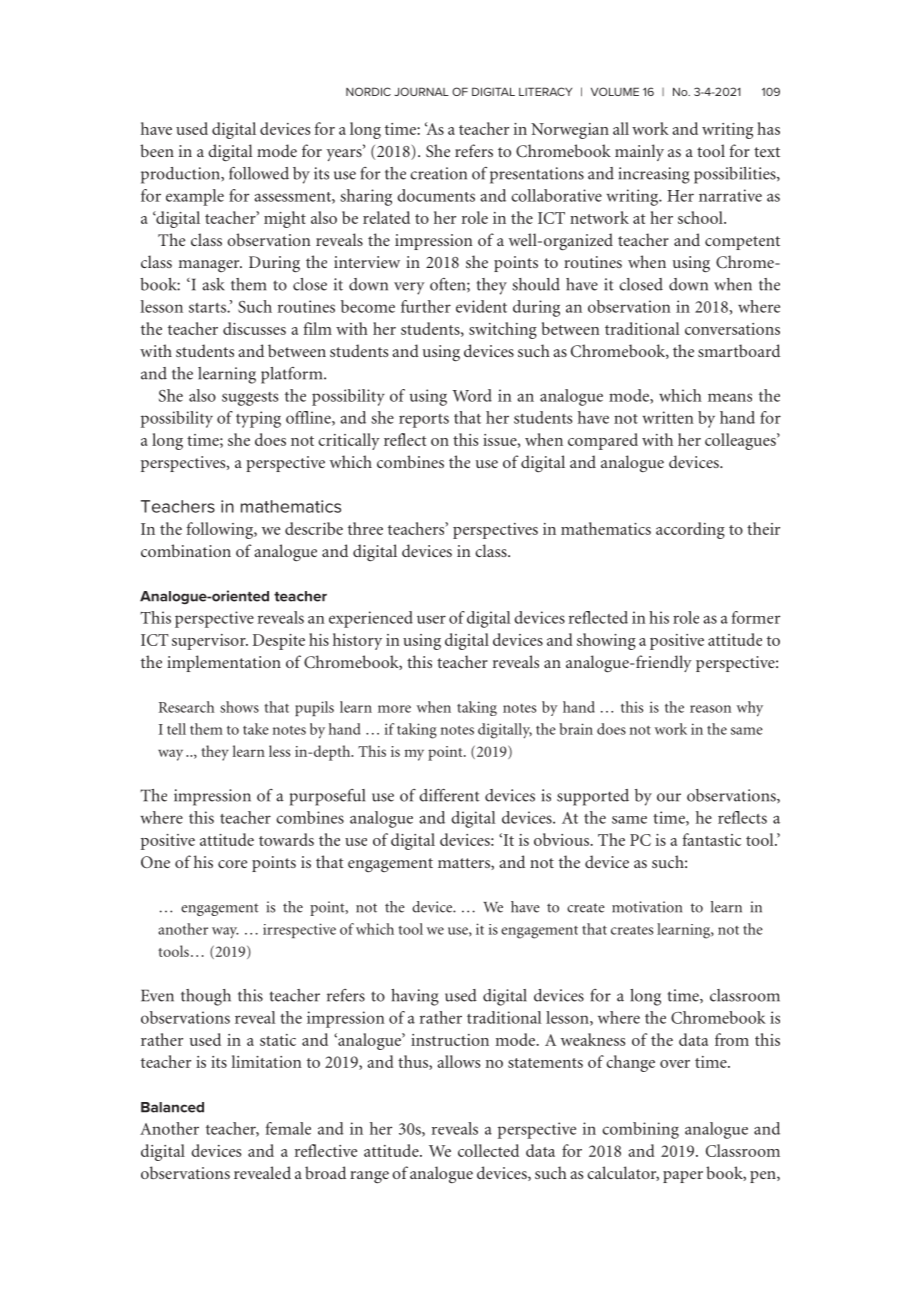  Describe the element at coordinates (415, 997) in the image. I see `having` at that location.
